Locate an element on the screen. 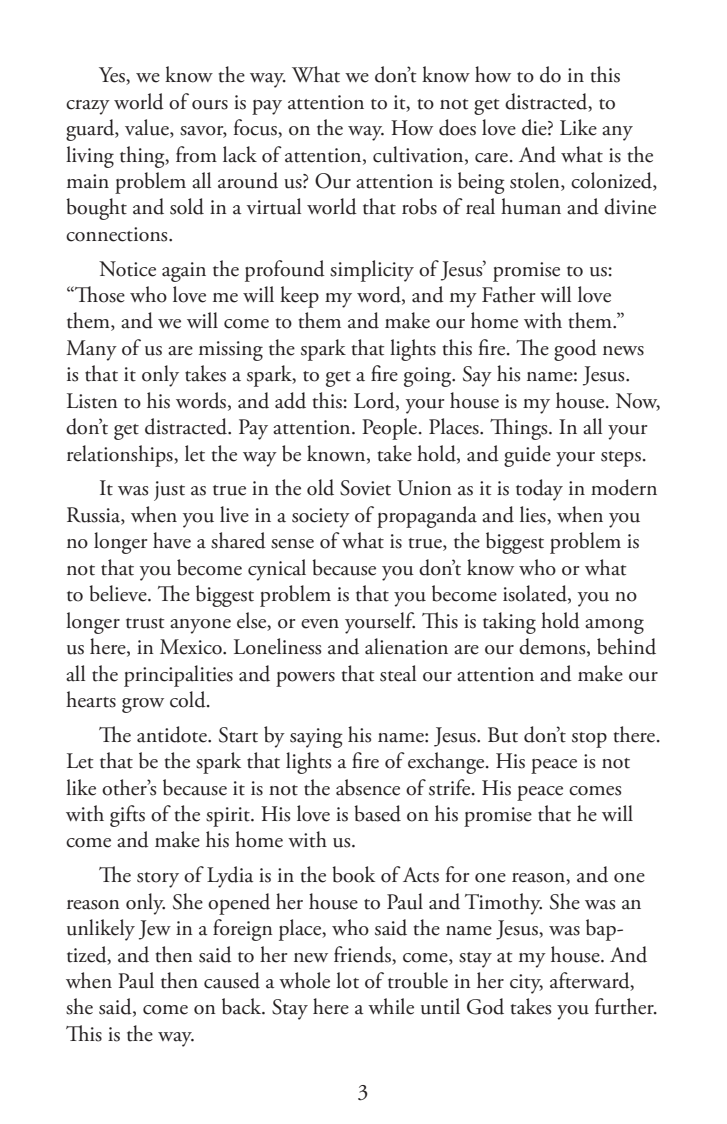 The width and height of the screenshot is (727, 1124). have is located at coordinates (172, 540).
